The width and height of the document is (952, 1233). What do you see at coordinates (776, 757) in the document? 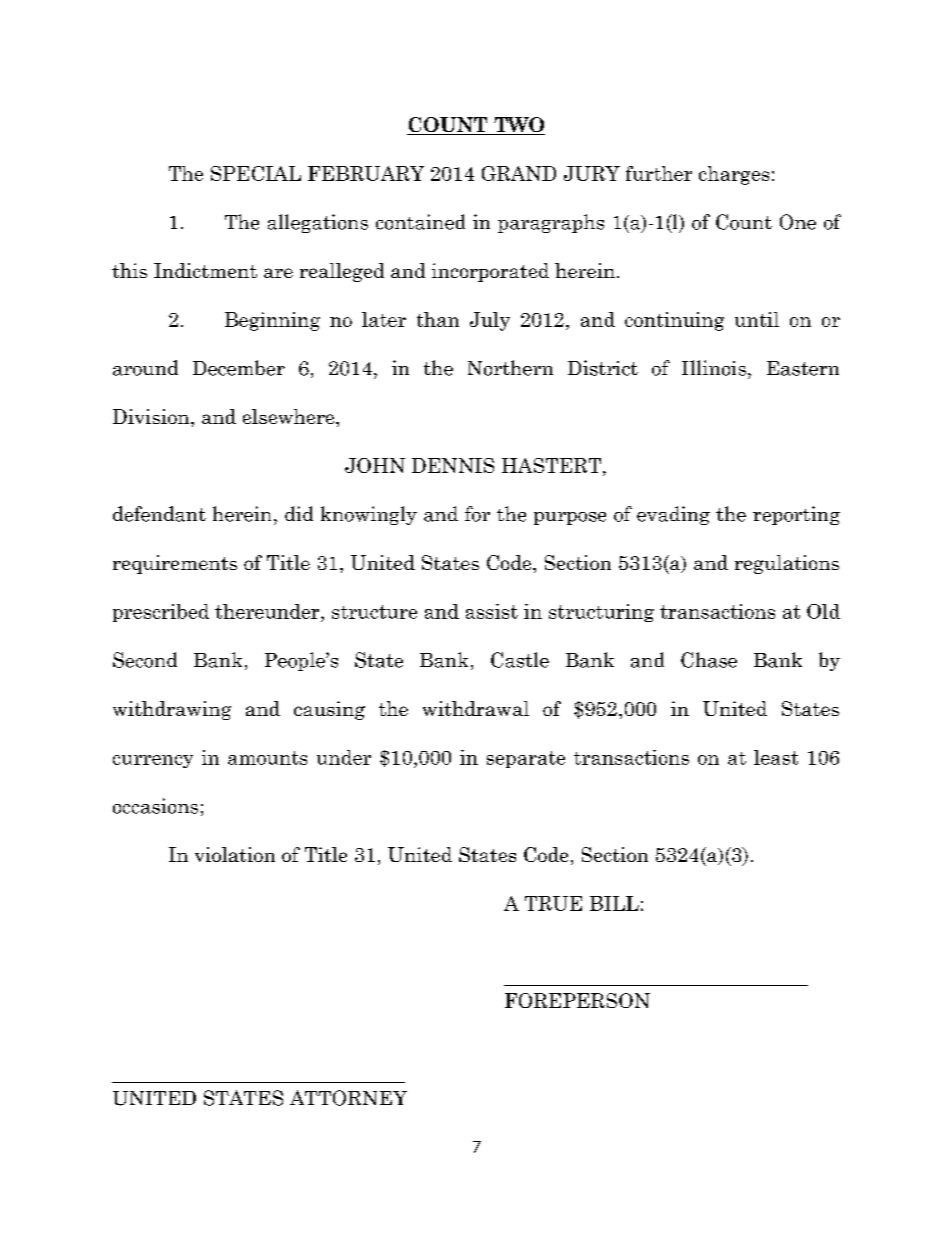
I see `least` at bounding box center [776, 757].
